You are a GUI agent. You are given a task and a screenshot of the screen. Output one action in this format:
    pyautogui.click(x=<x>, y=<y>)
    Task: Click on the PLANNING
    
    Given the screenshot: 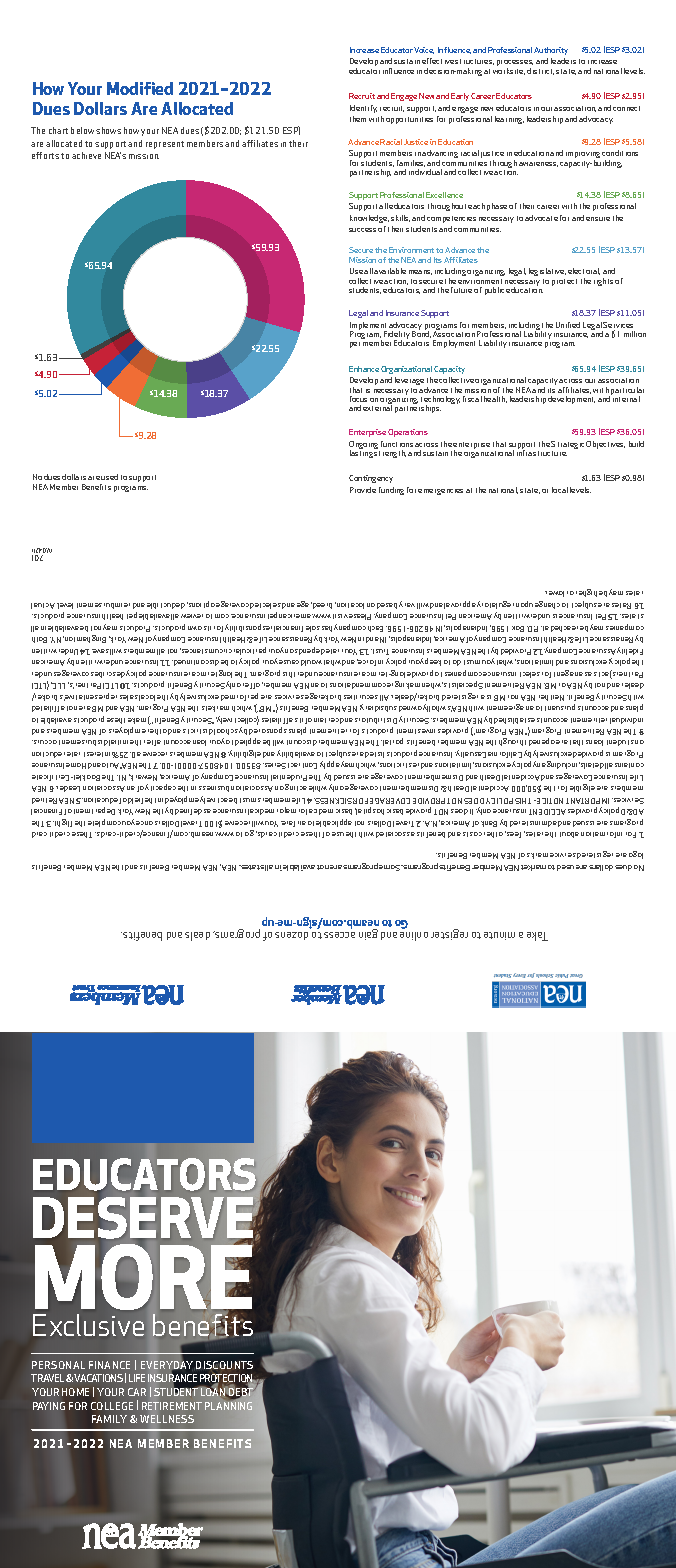 What is the action you would take?
    pyautogui.click(x=228, y=1406)
